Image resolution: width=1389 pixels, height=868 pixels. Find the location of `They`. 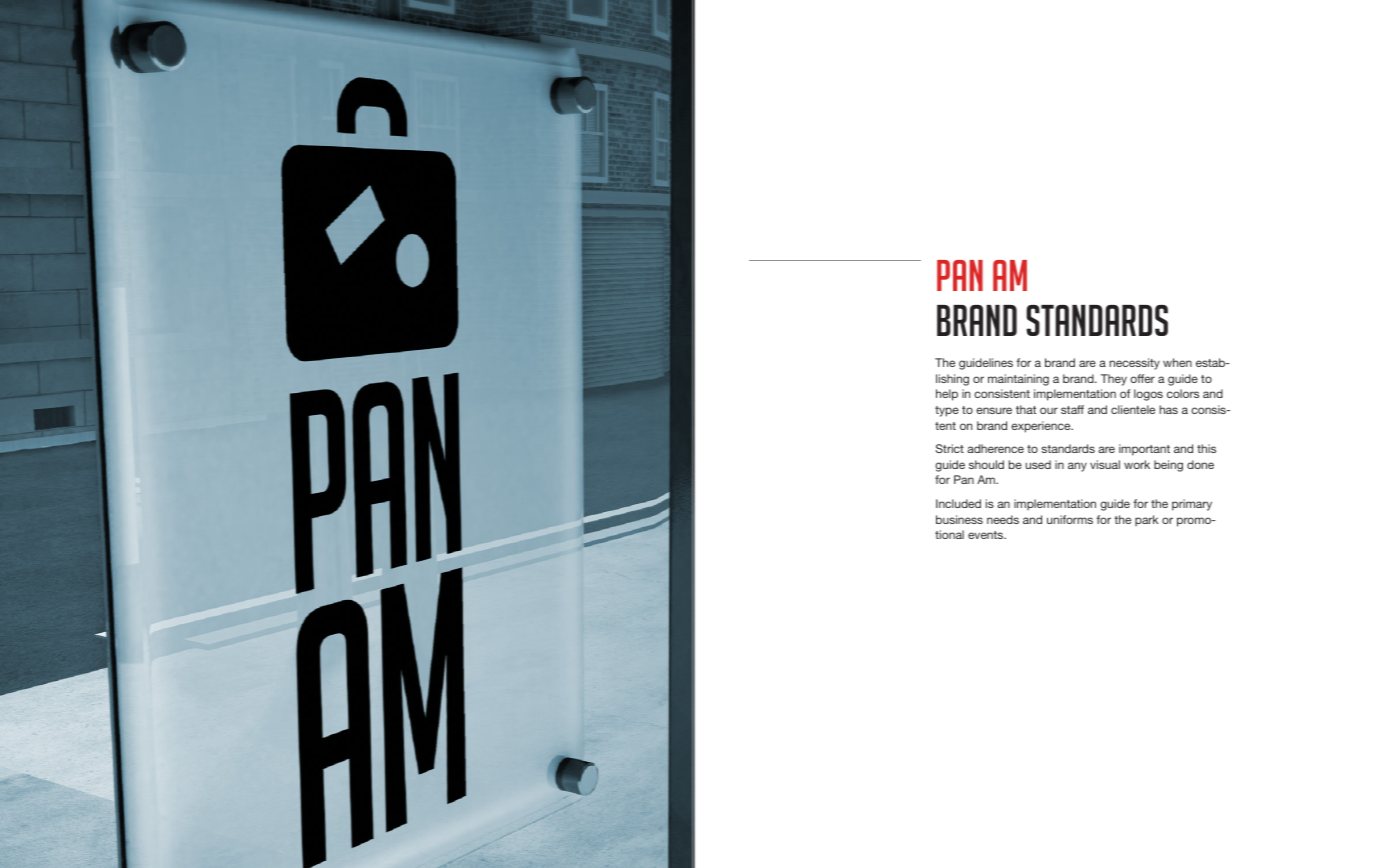

They is located at coordinates (1114, 380).
